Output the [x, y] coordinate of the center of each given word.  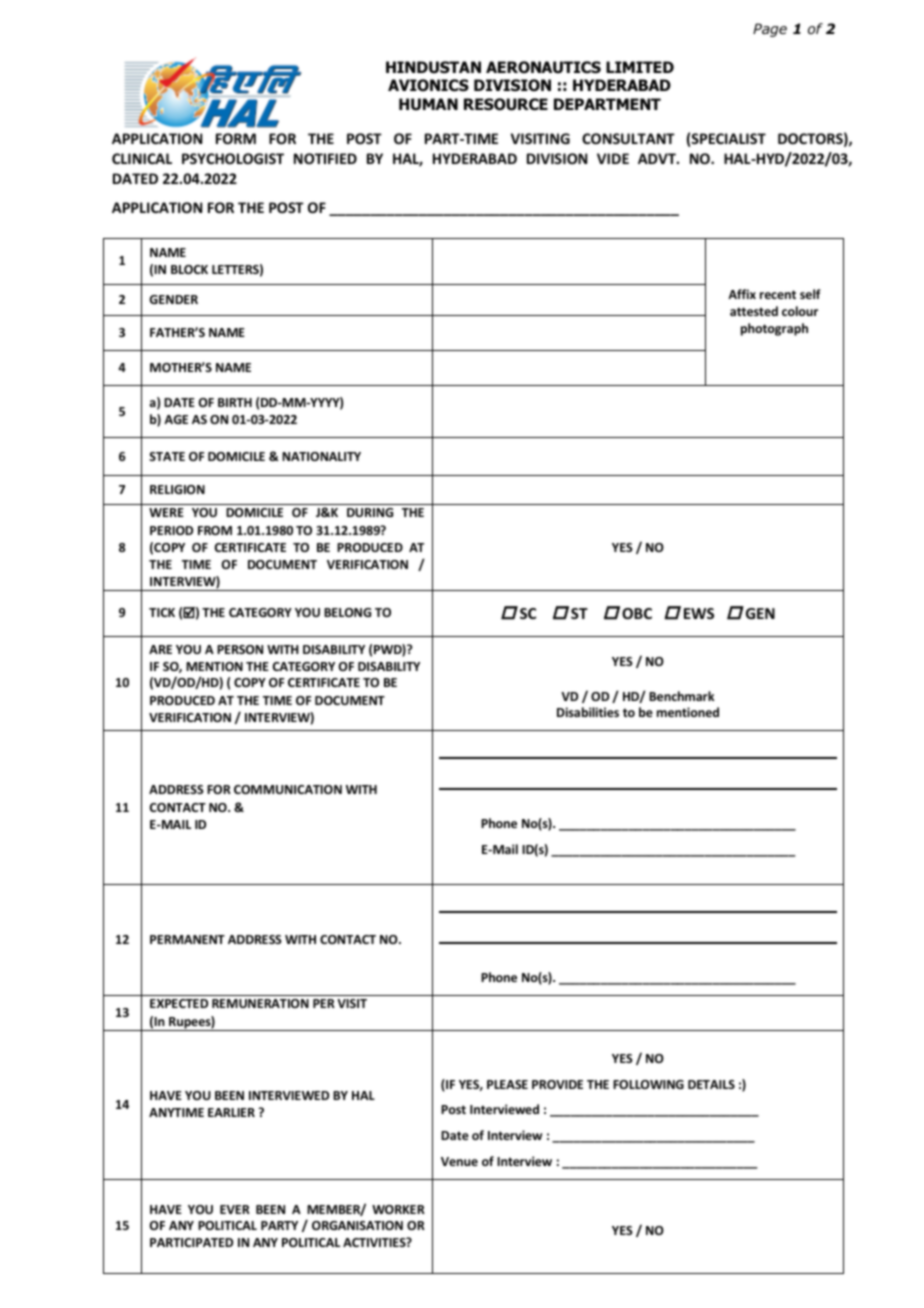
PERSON [240, 649]
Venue [459, 1161]
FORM [236, 138]
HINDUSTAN [433, 67]
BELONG [347, 612]
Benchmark [682, 696]
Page [770, 30]
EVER [235, 1209]
